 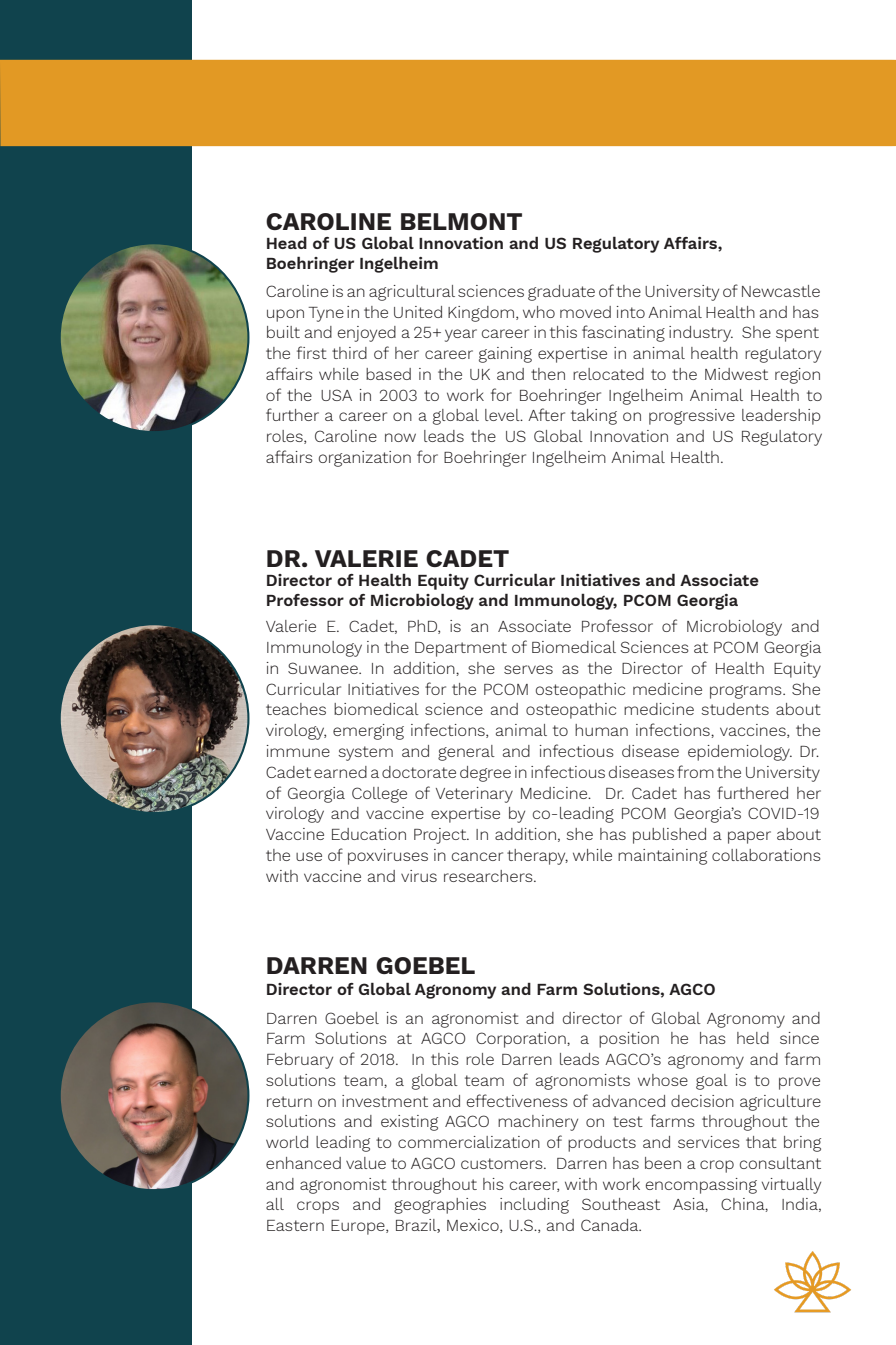 I want to click on emerging, so click(x=368, y=732).
